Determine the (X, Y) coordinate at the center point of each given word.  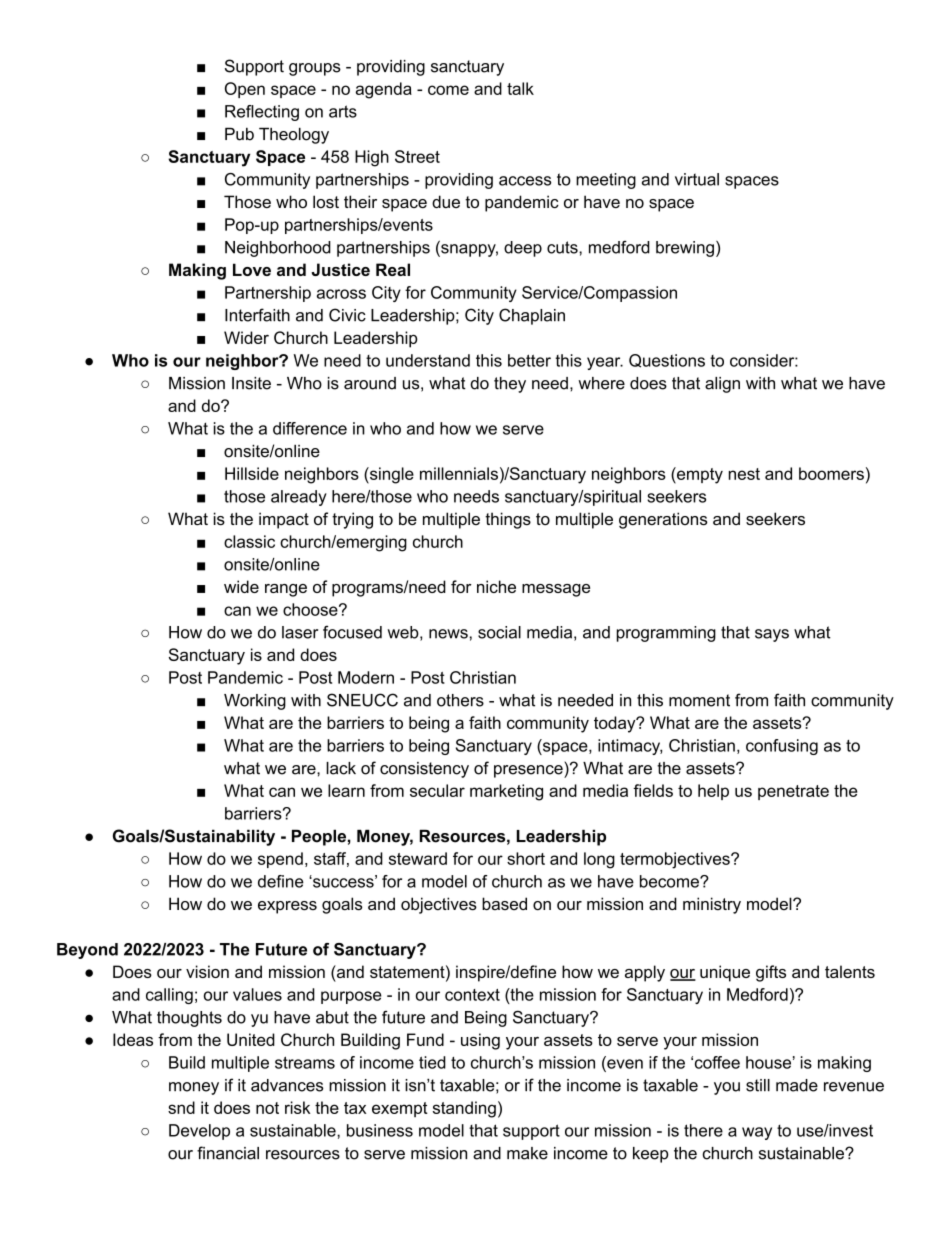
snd (181, 1107)
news (448, 634)
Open (245, 90)
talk (520, 88)
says (772, 635)
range (286, 590)
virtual (697, 179)
